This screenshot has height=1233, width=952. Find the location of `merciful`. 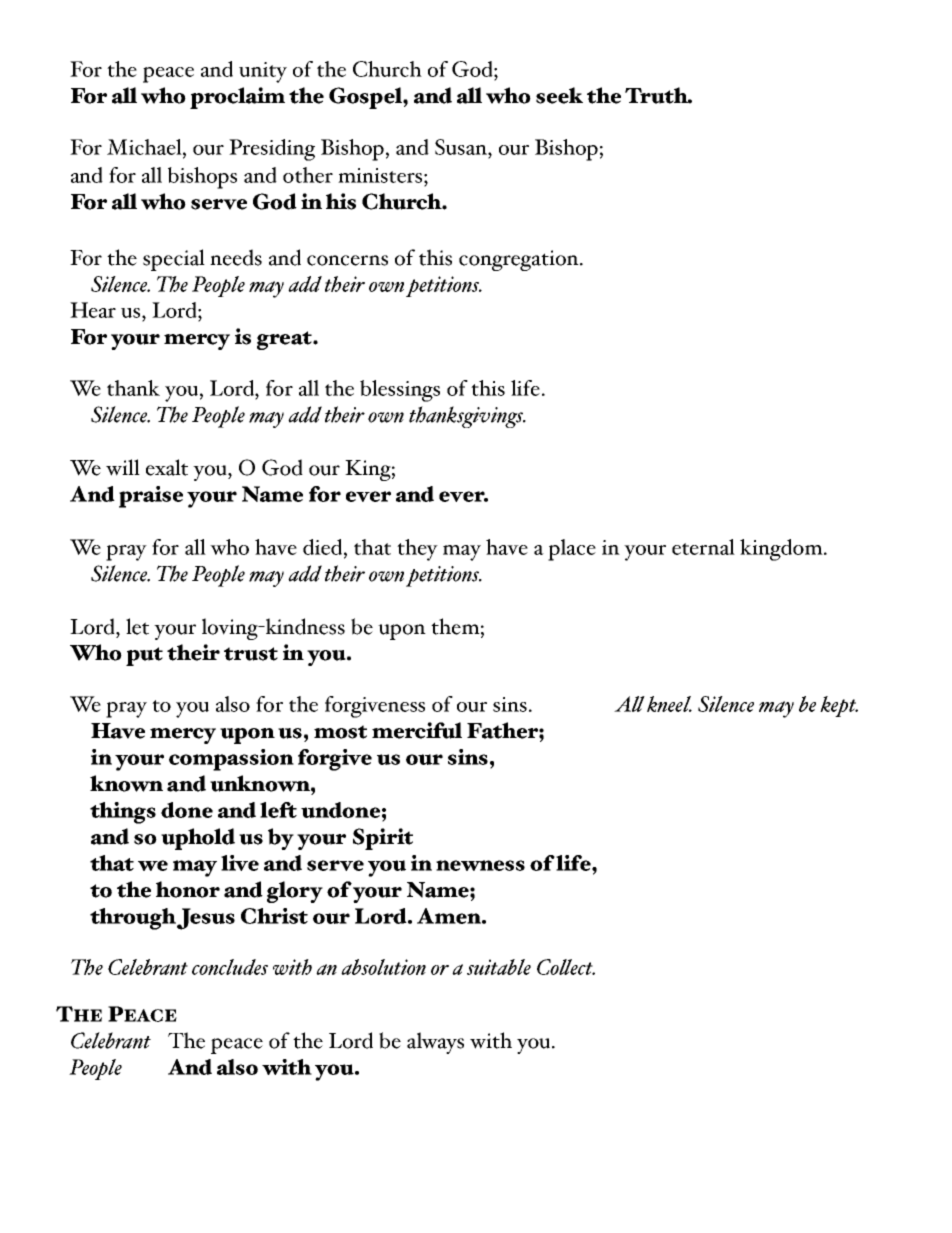

merciful is located at coordinates (417, 730).
